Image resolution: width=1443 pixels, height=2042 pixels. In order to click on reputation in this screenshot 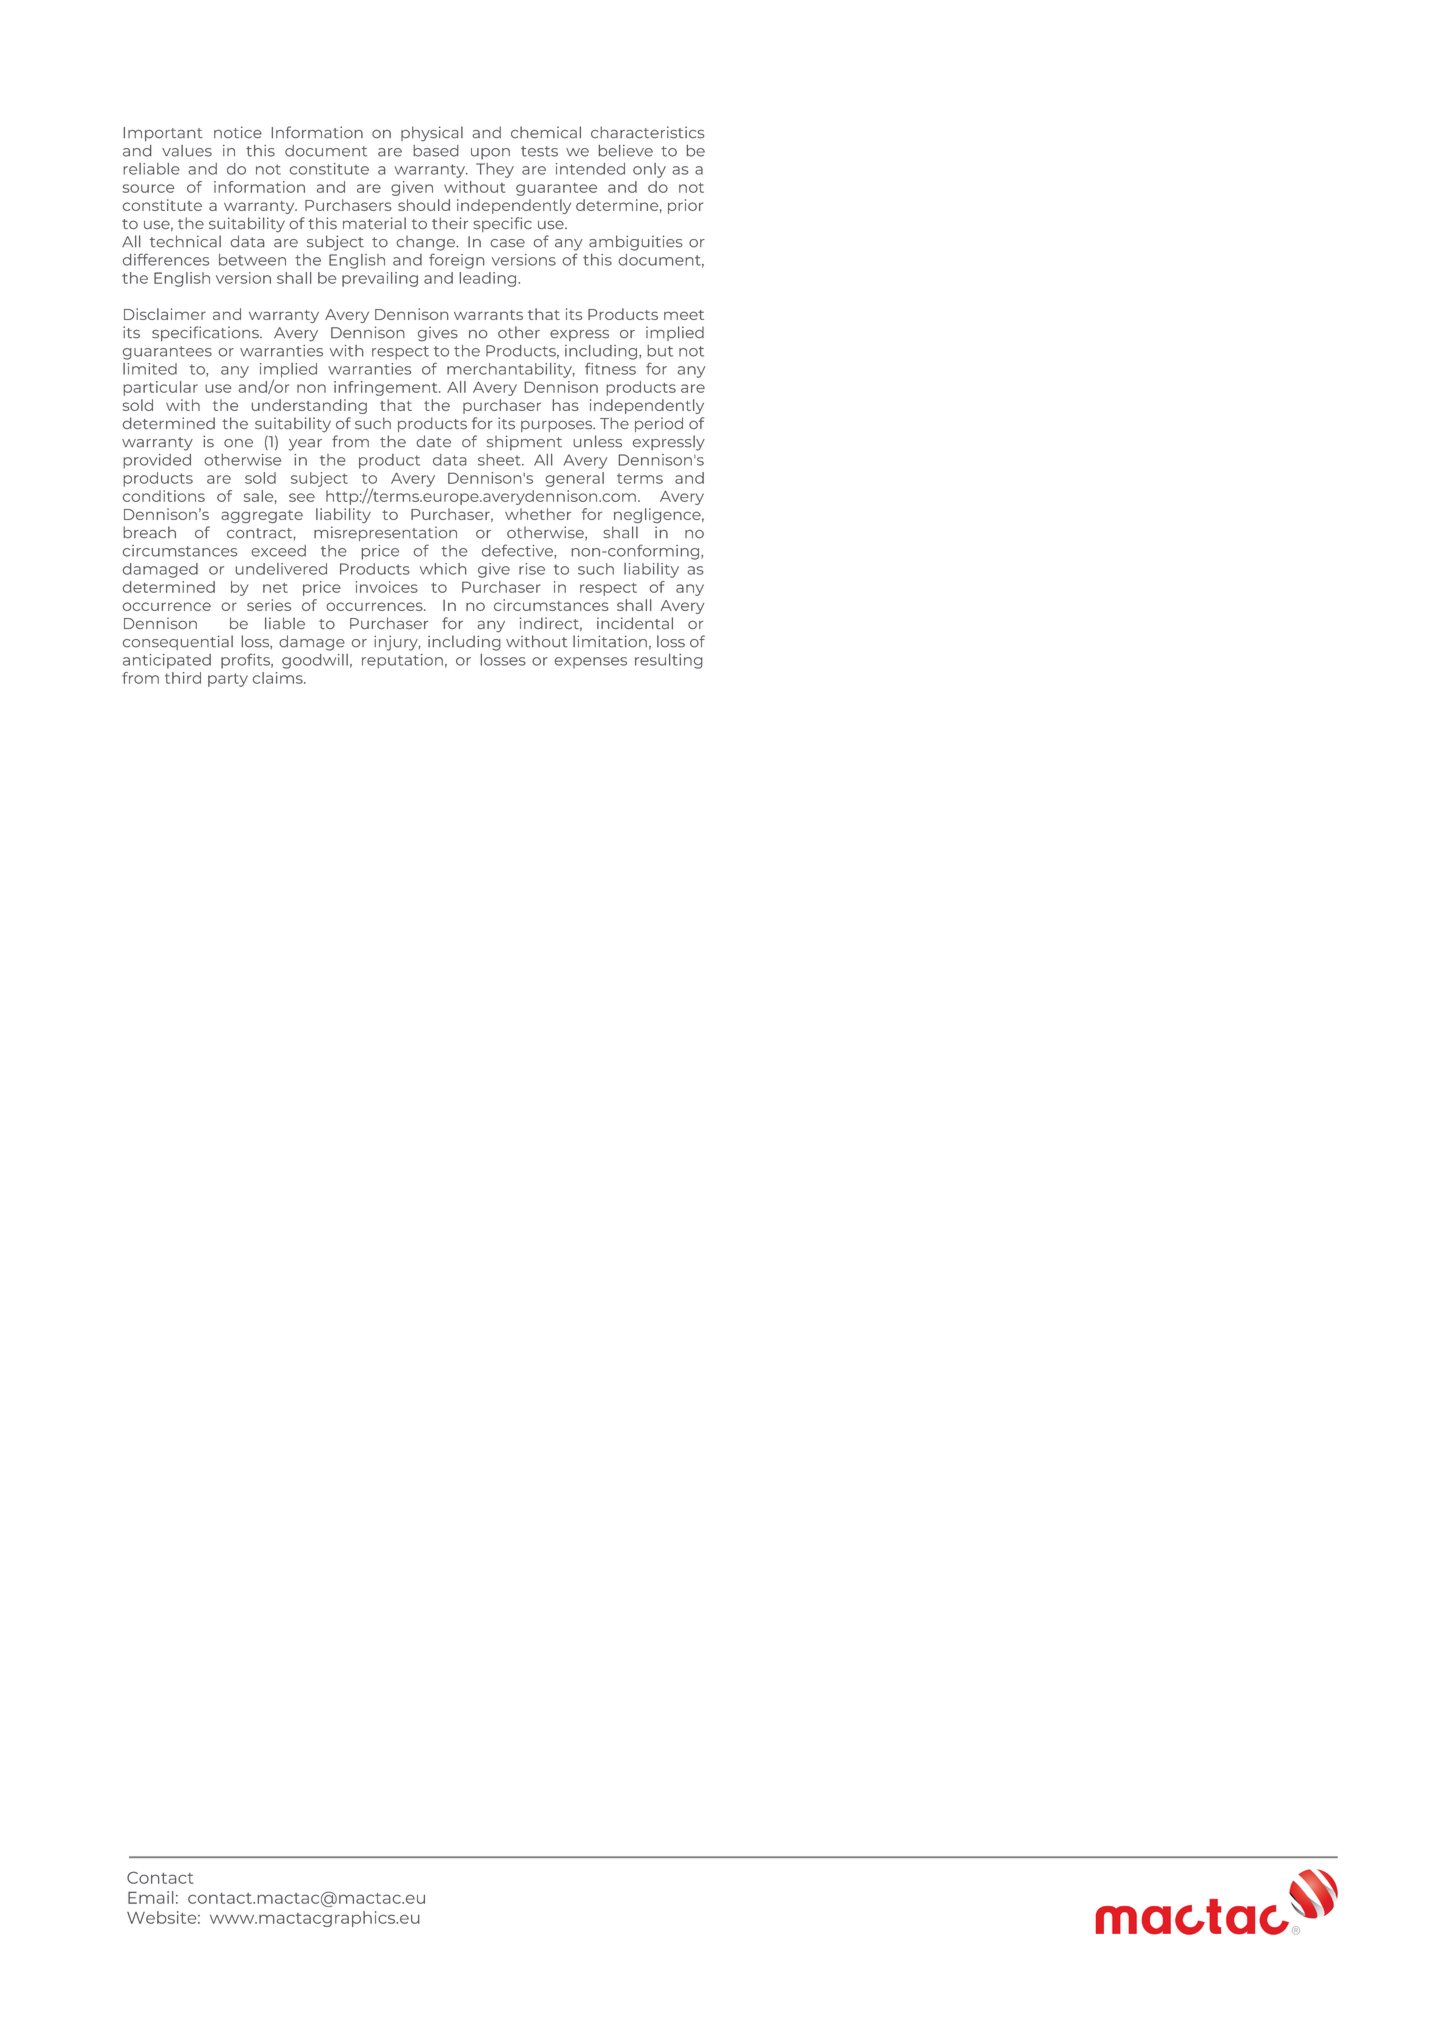, I will do `click(402, 661)`.
